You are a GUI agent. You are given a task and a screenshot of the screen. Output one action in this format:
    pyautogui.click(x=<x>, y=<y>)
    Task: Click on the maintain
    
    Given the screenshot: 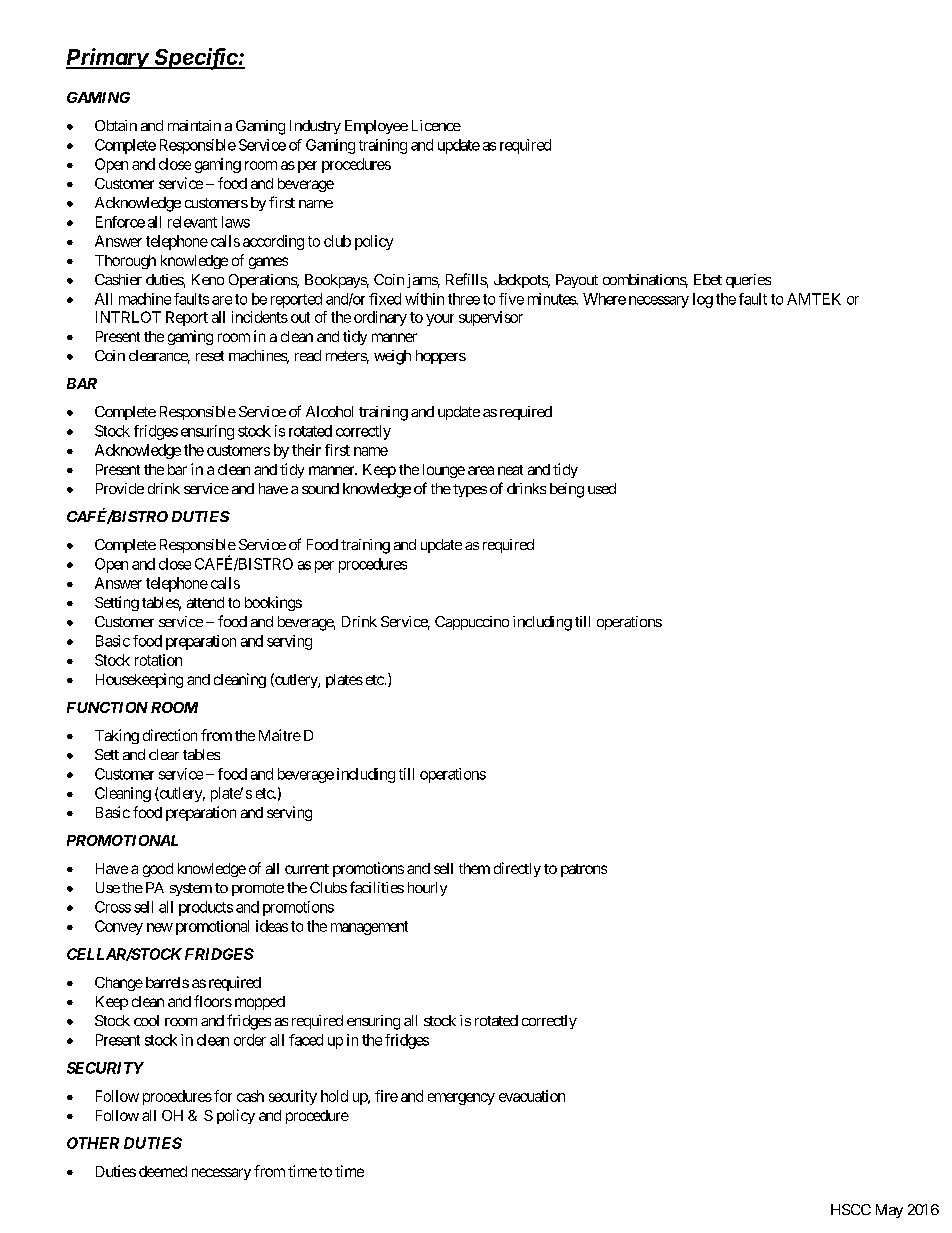 What is the action you would take?
    pyautogui.click(x=194, y=125)
